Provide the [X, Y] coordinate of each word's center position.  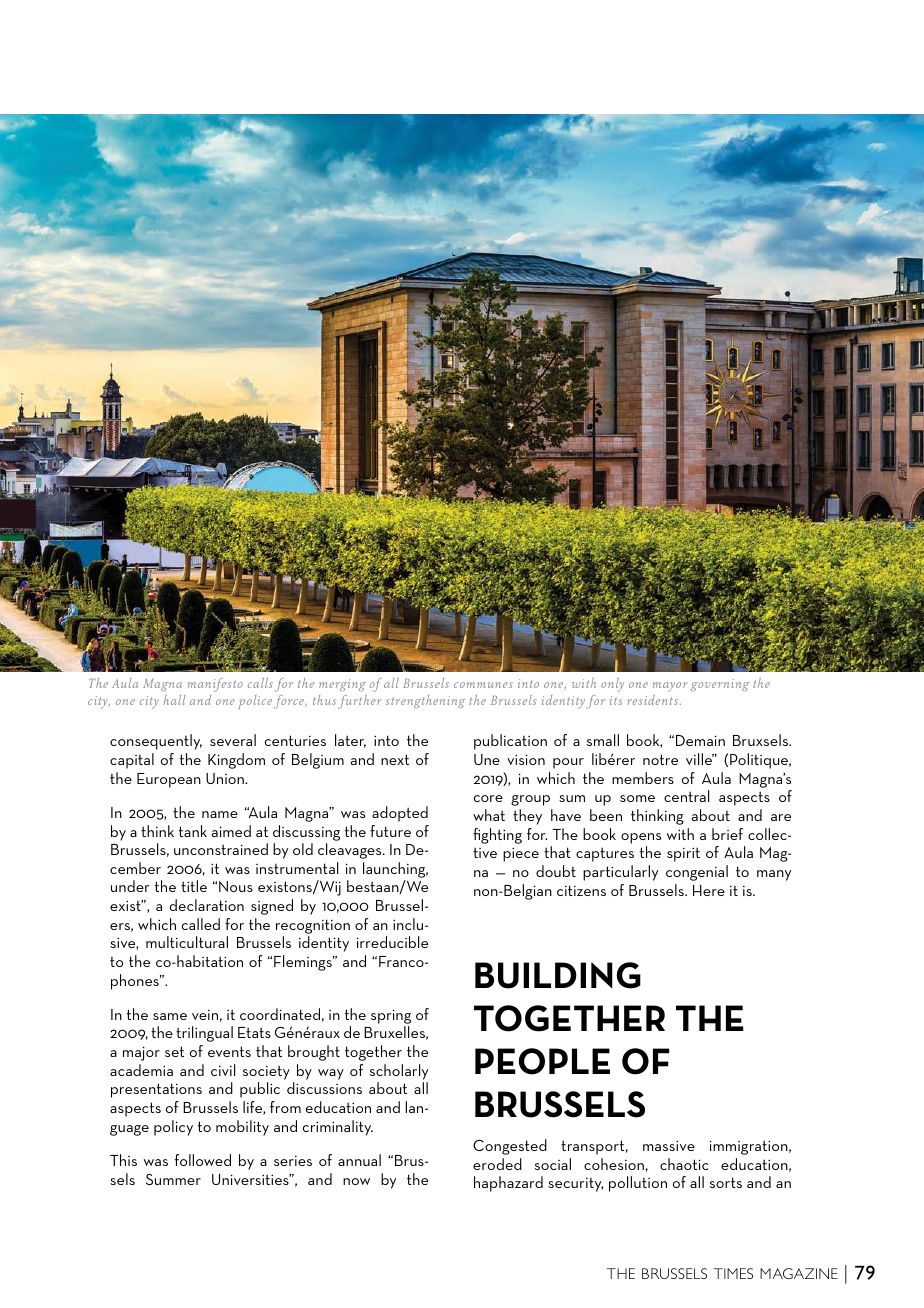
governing [720, 685]
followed [203, 1160]
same [170, 1016]
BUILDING [558, 975]
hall [174, 700]
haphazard [508, 1184]
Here [709, 890]
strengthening [425, 701]
